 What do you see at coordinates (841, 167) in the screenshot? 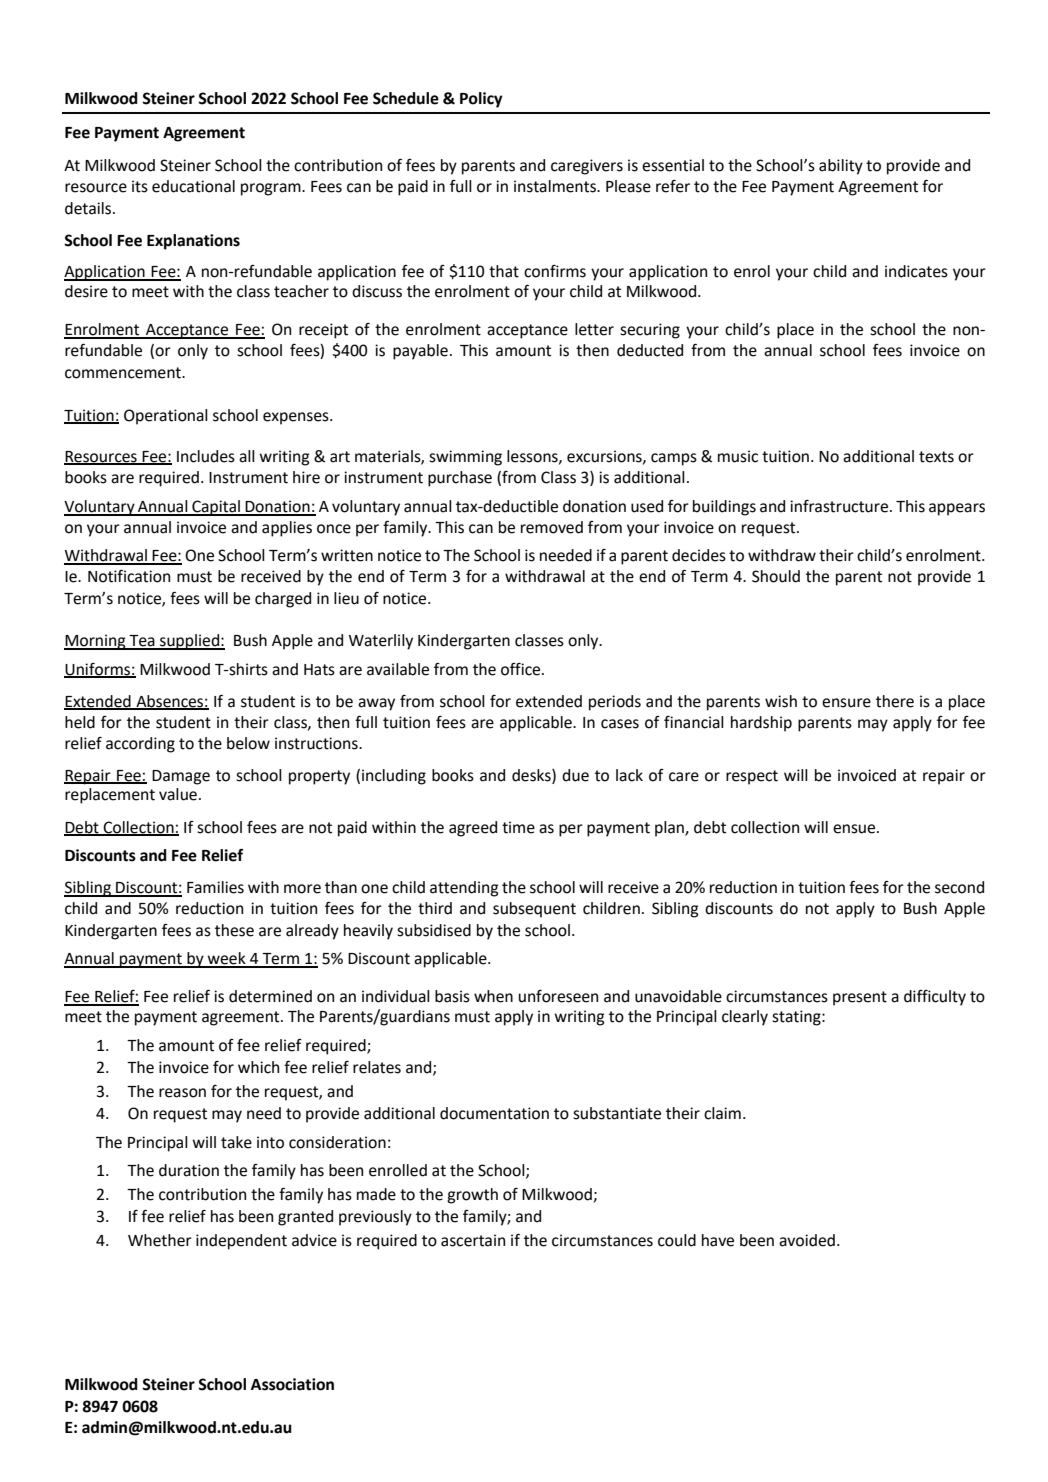
I see `ability` at bounding box center [841, 167].
